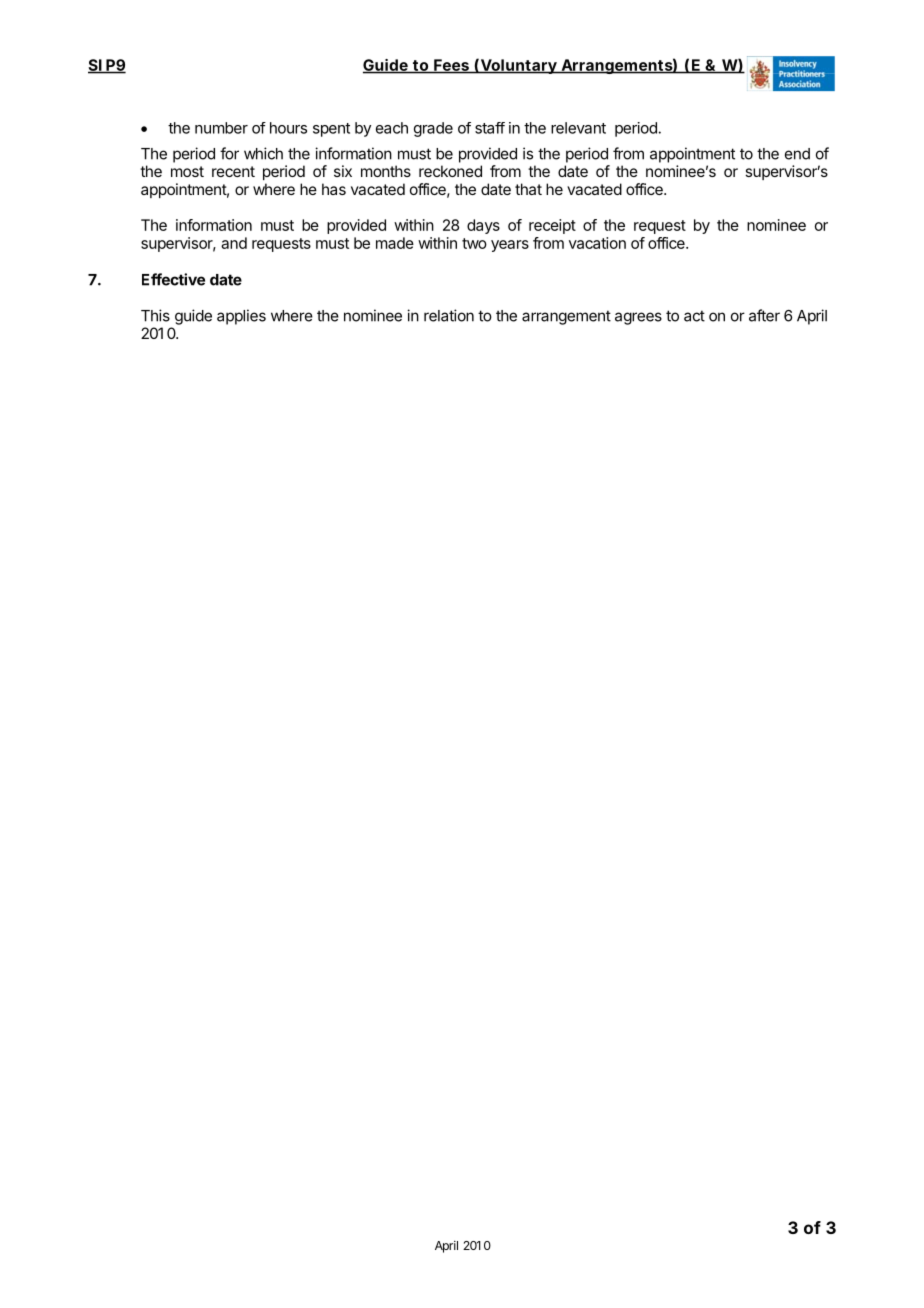 Image resolution: width=924 pixels, height=1308 pixels. What do you see at coordinates (578, 128) in the page?
I see `relevant` at bounding box center [578, 128].
